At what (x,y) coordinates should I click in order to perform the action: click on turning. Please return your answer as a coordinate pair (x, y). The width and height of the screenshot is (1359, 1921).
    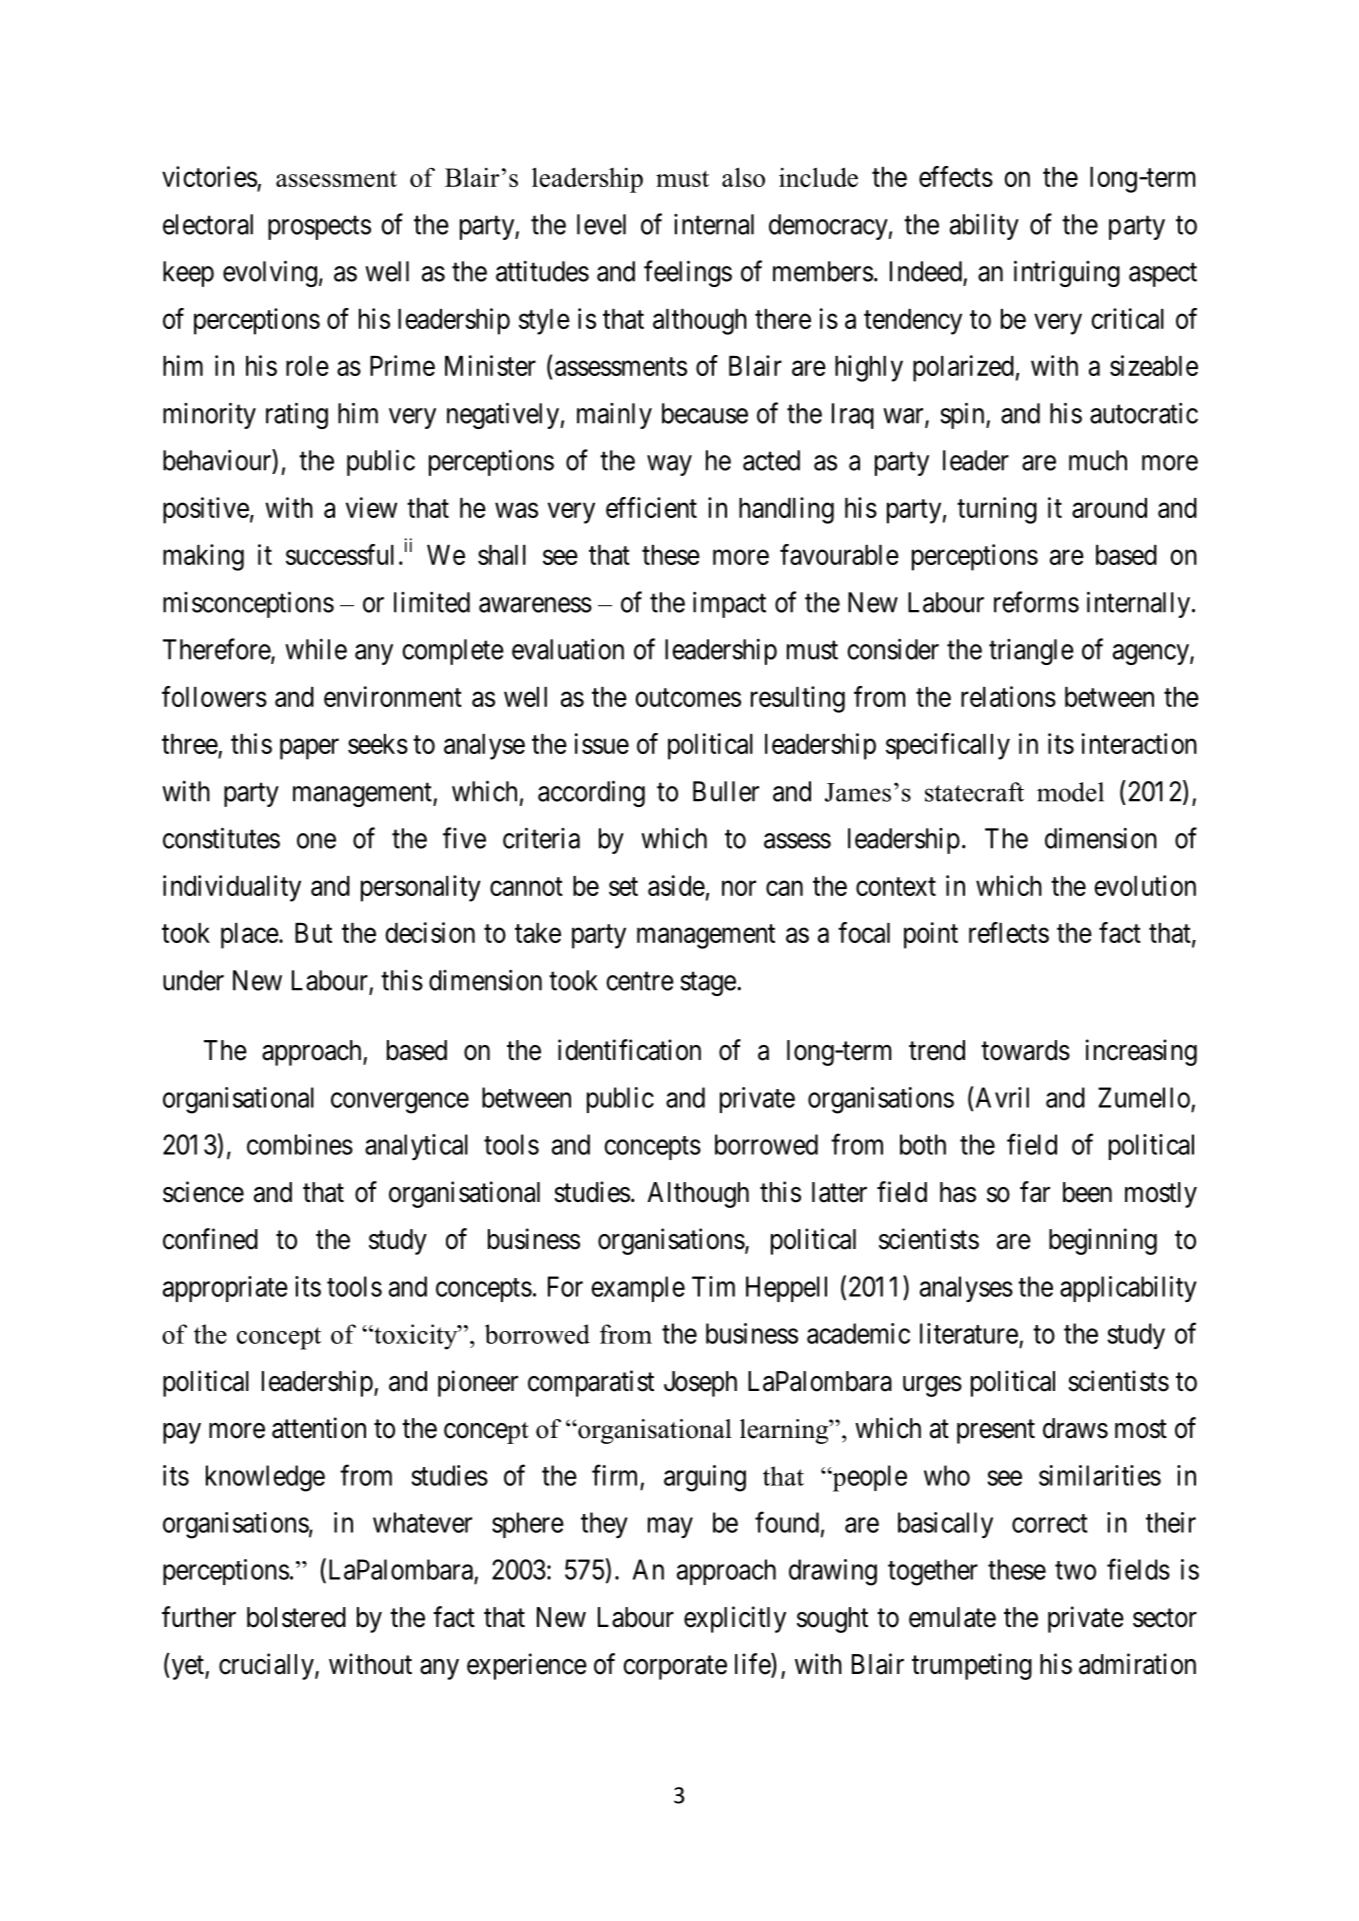
    Looking at the image, I should click on (997, 510).
